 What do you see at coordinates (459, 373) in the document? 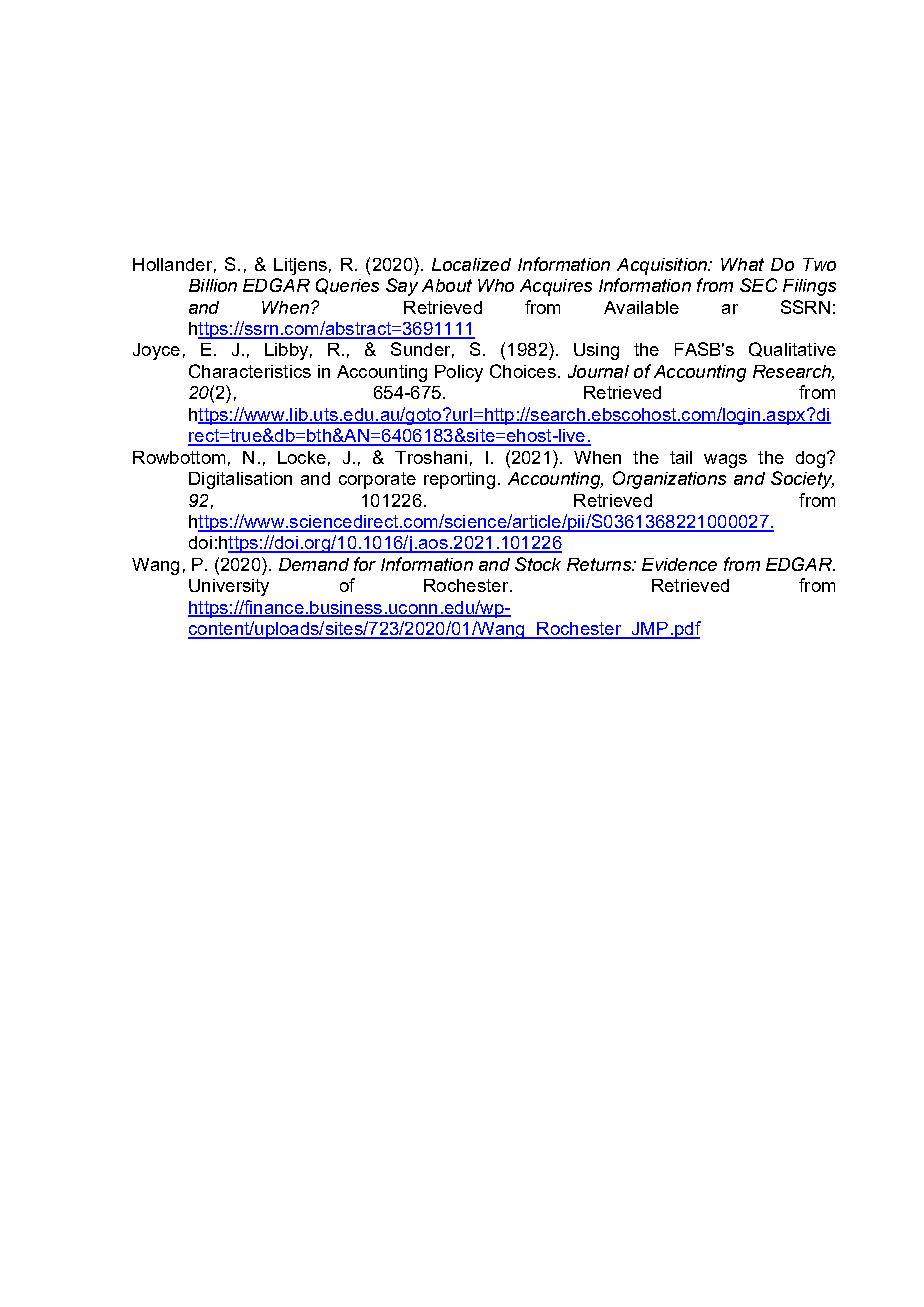
I see `Policy` at bounding box center [459, 373].
